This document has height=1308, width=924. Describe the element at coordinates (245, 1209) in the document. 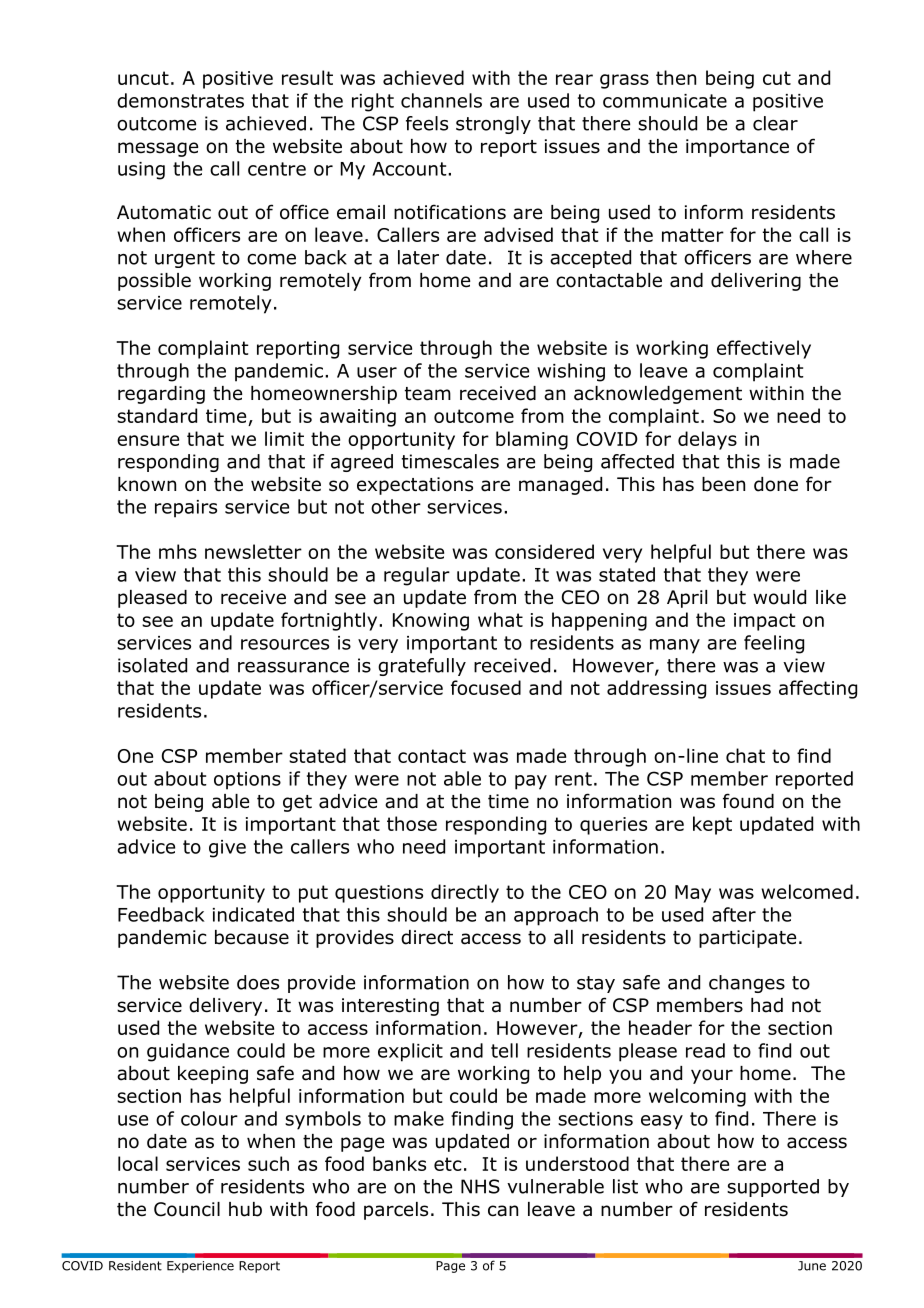

I see `hub` at that location.
